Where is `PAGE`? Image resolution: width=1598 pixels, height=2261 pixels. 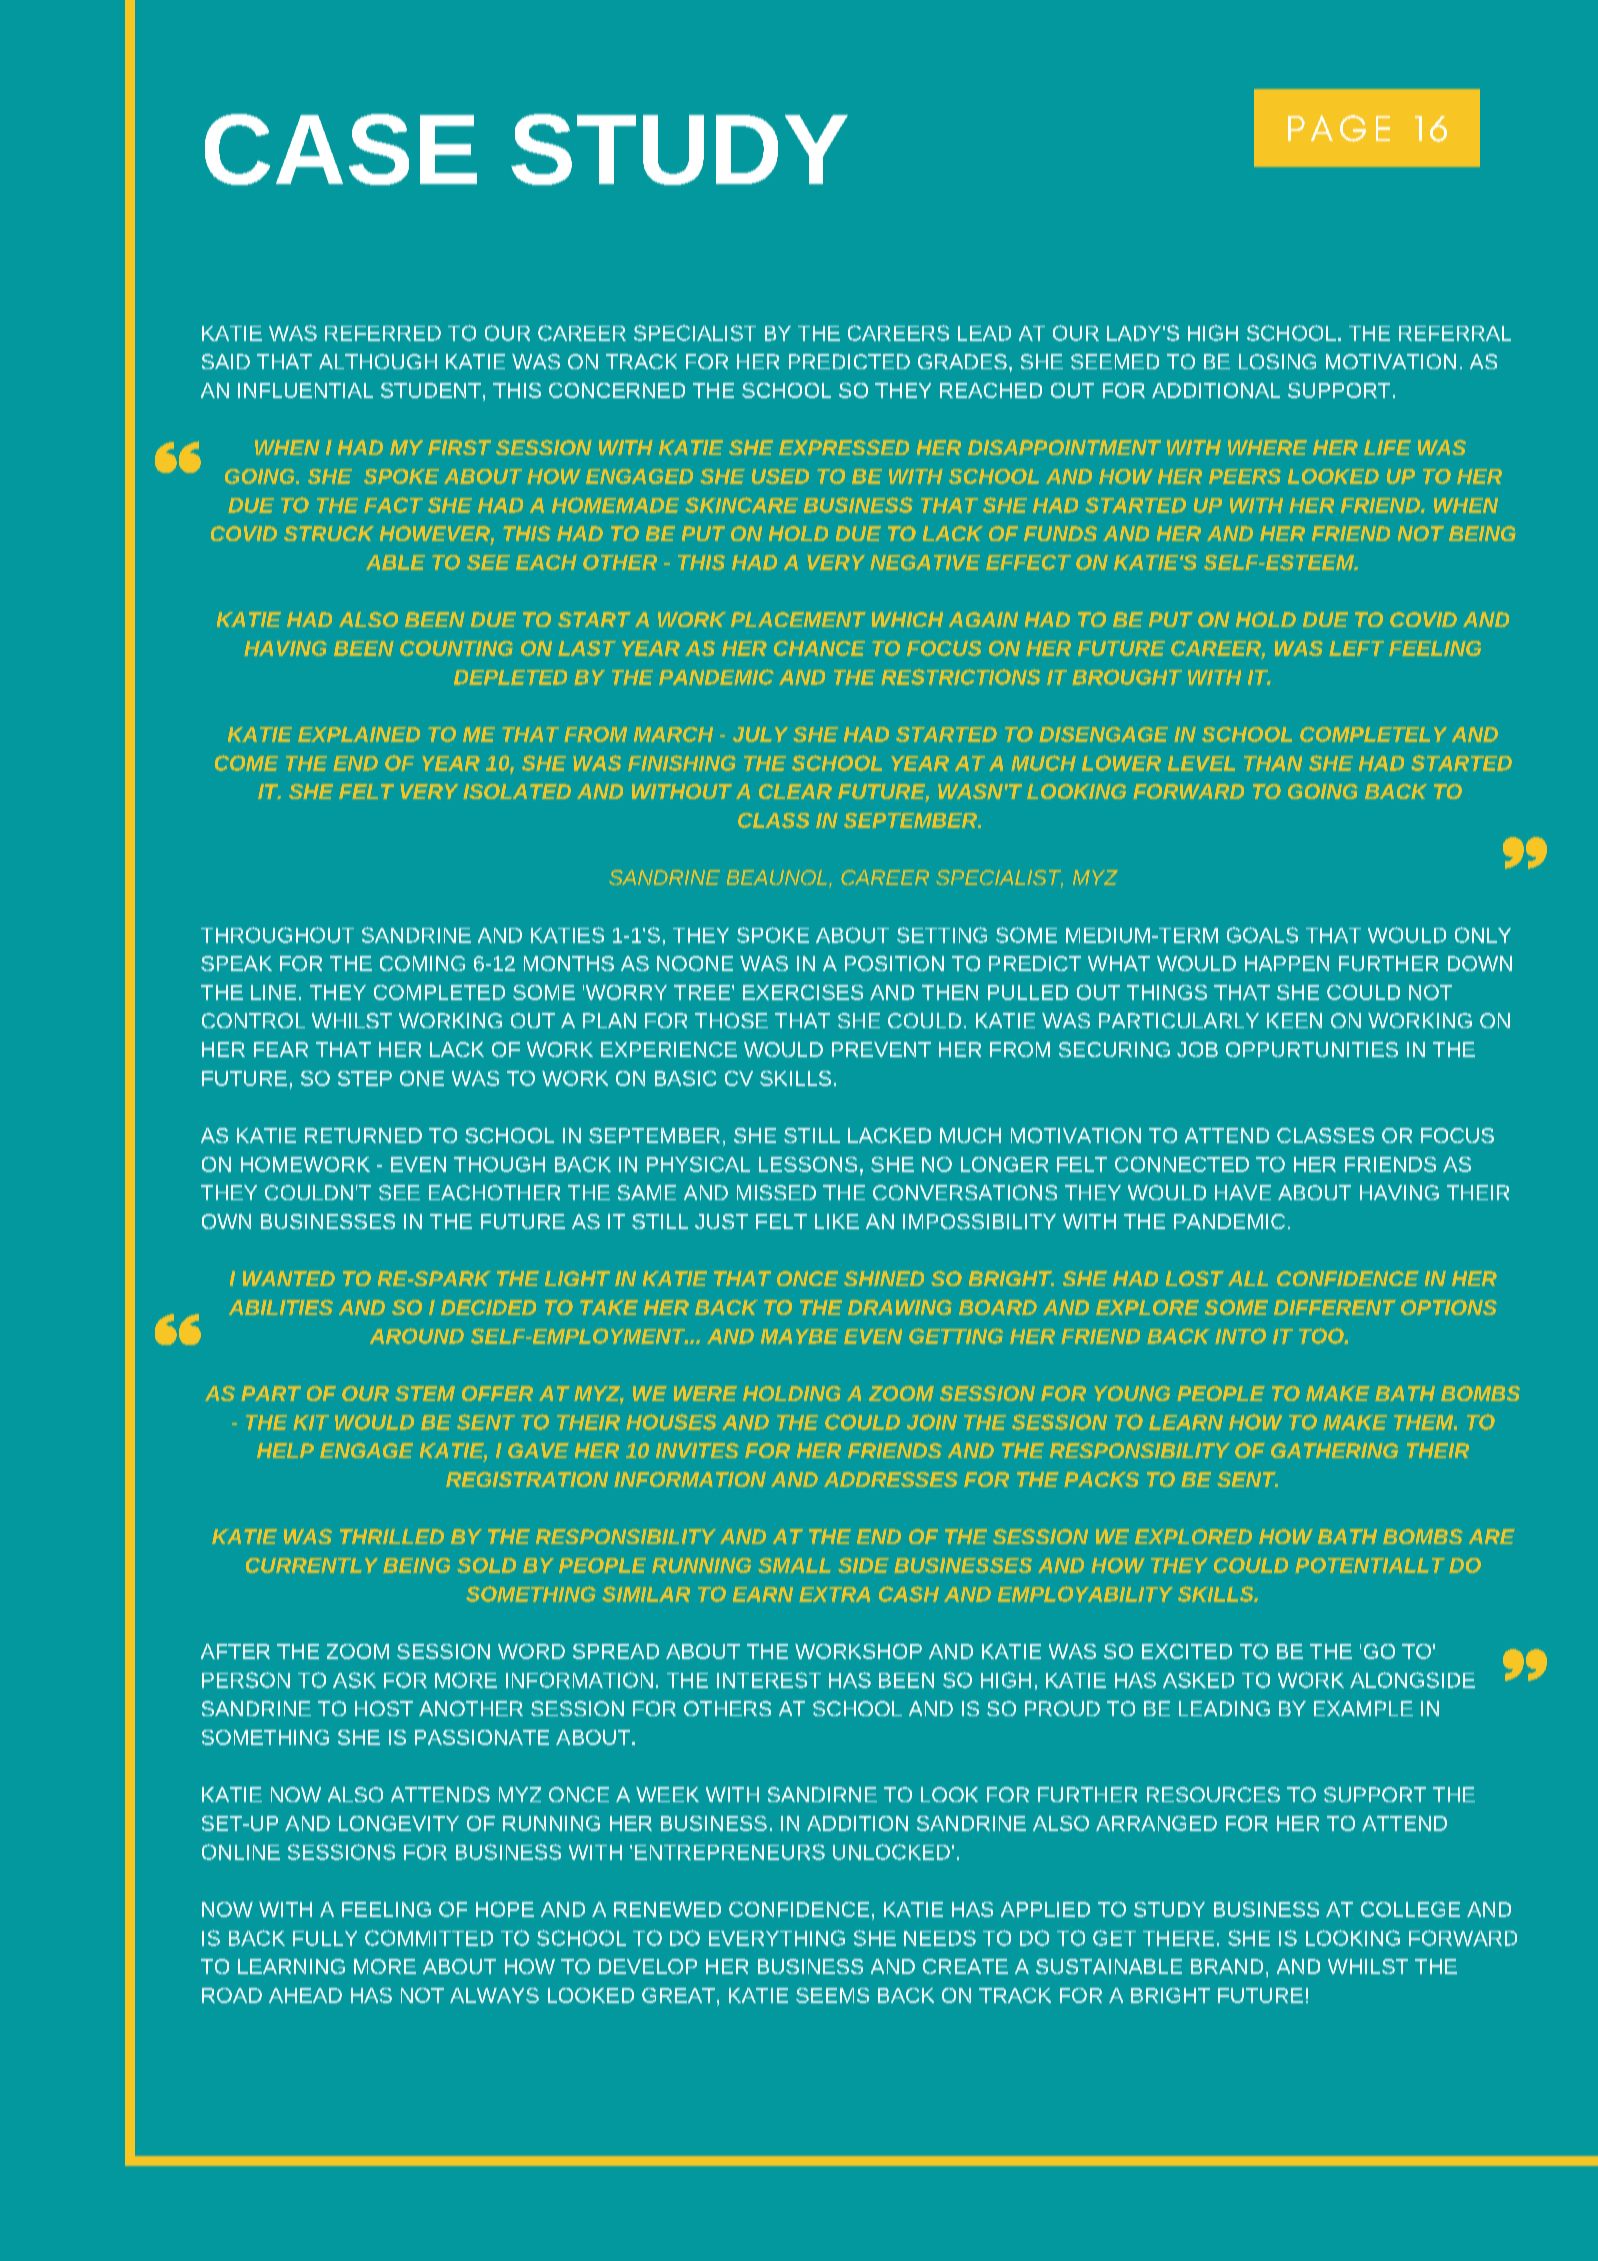 PAGE is located at coordinates (1339, 128).
